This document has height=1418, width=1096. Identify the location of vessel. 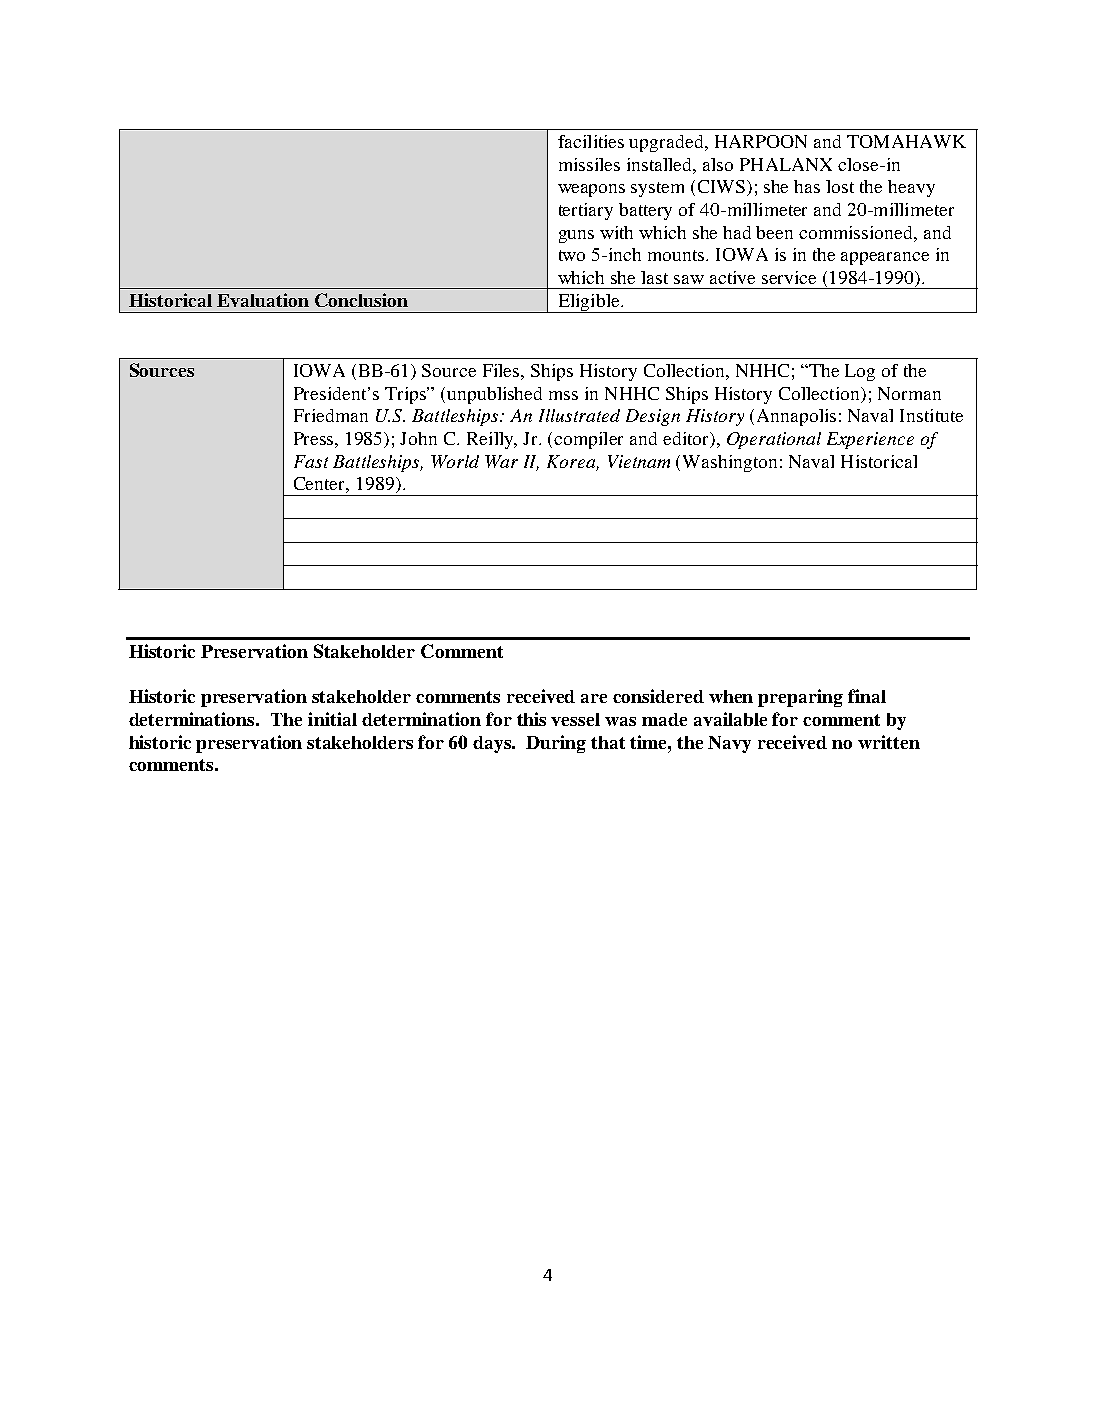
(575, 719).
